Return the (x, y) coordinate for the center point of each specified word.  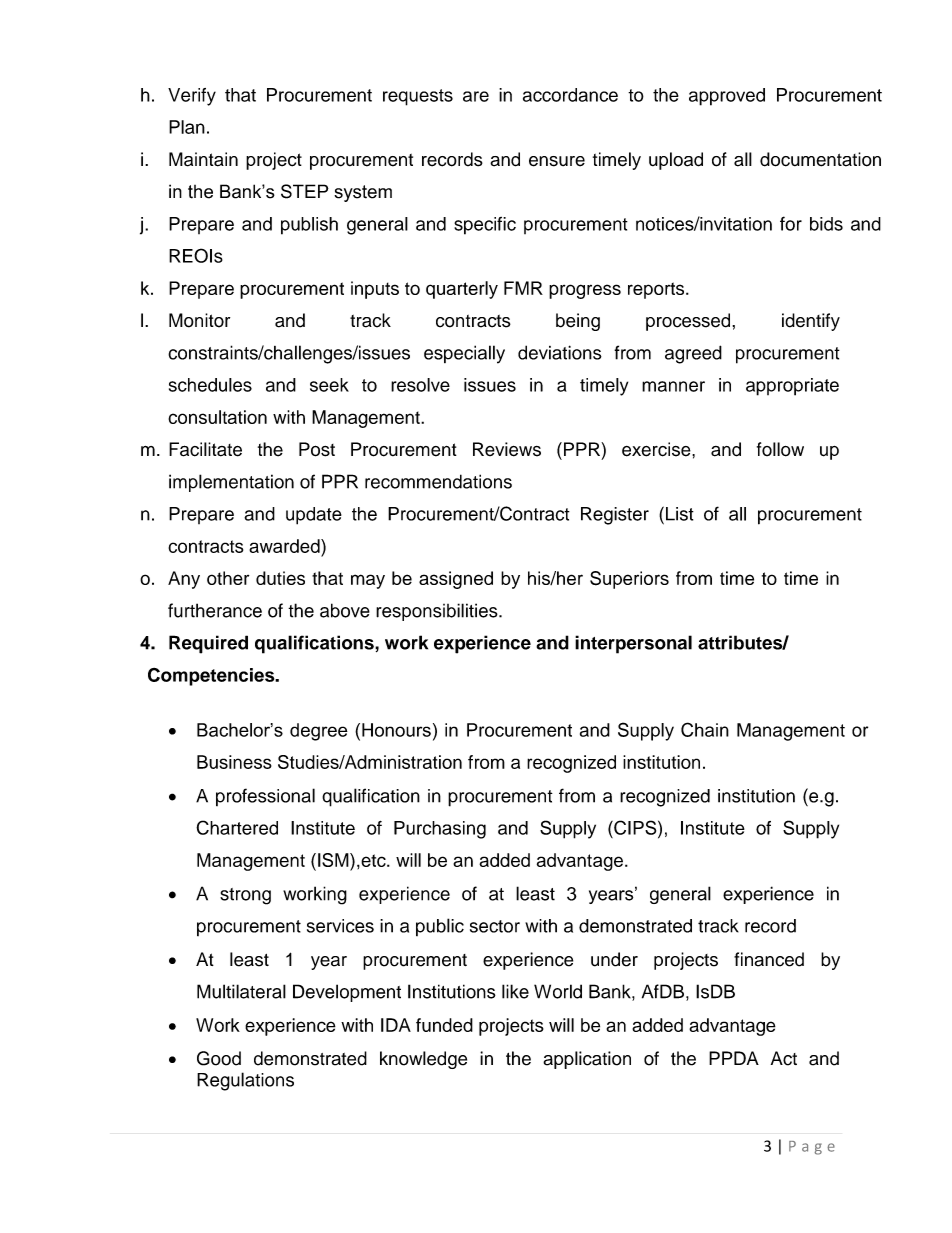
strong (245, 896)
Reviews (507, 449)
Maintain (203, 159)
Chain (705, 729)
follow (780, 449)
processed (689, 322)
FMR (523, 288)
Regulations (245, 1081)
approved (727, 97)
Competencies (212, 677)
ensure (557, 161)
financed (769, 959)
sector (495, 926)
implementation (231, 483)
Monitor (199, 320)
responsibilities (438, 612)
